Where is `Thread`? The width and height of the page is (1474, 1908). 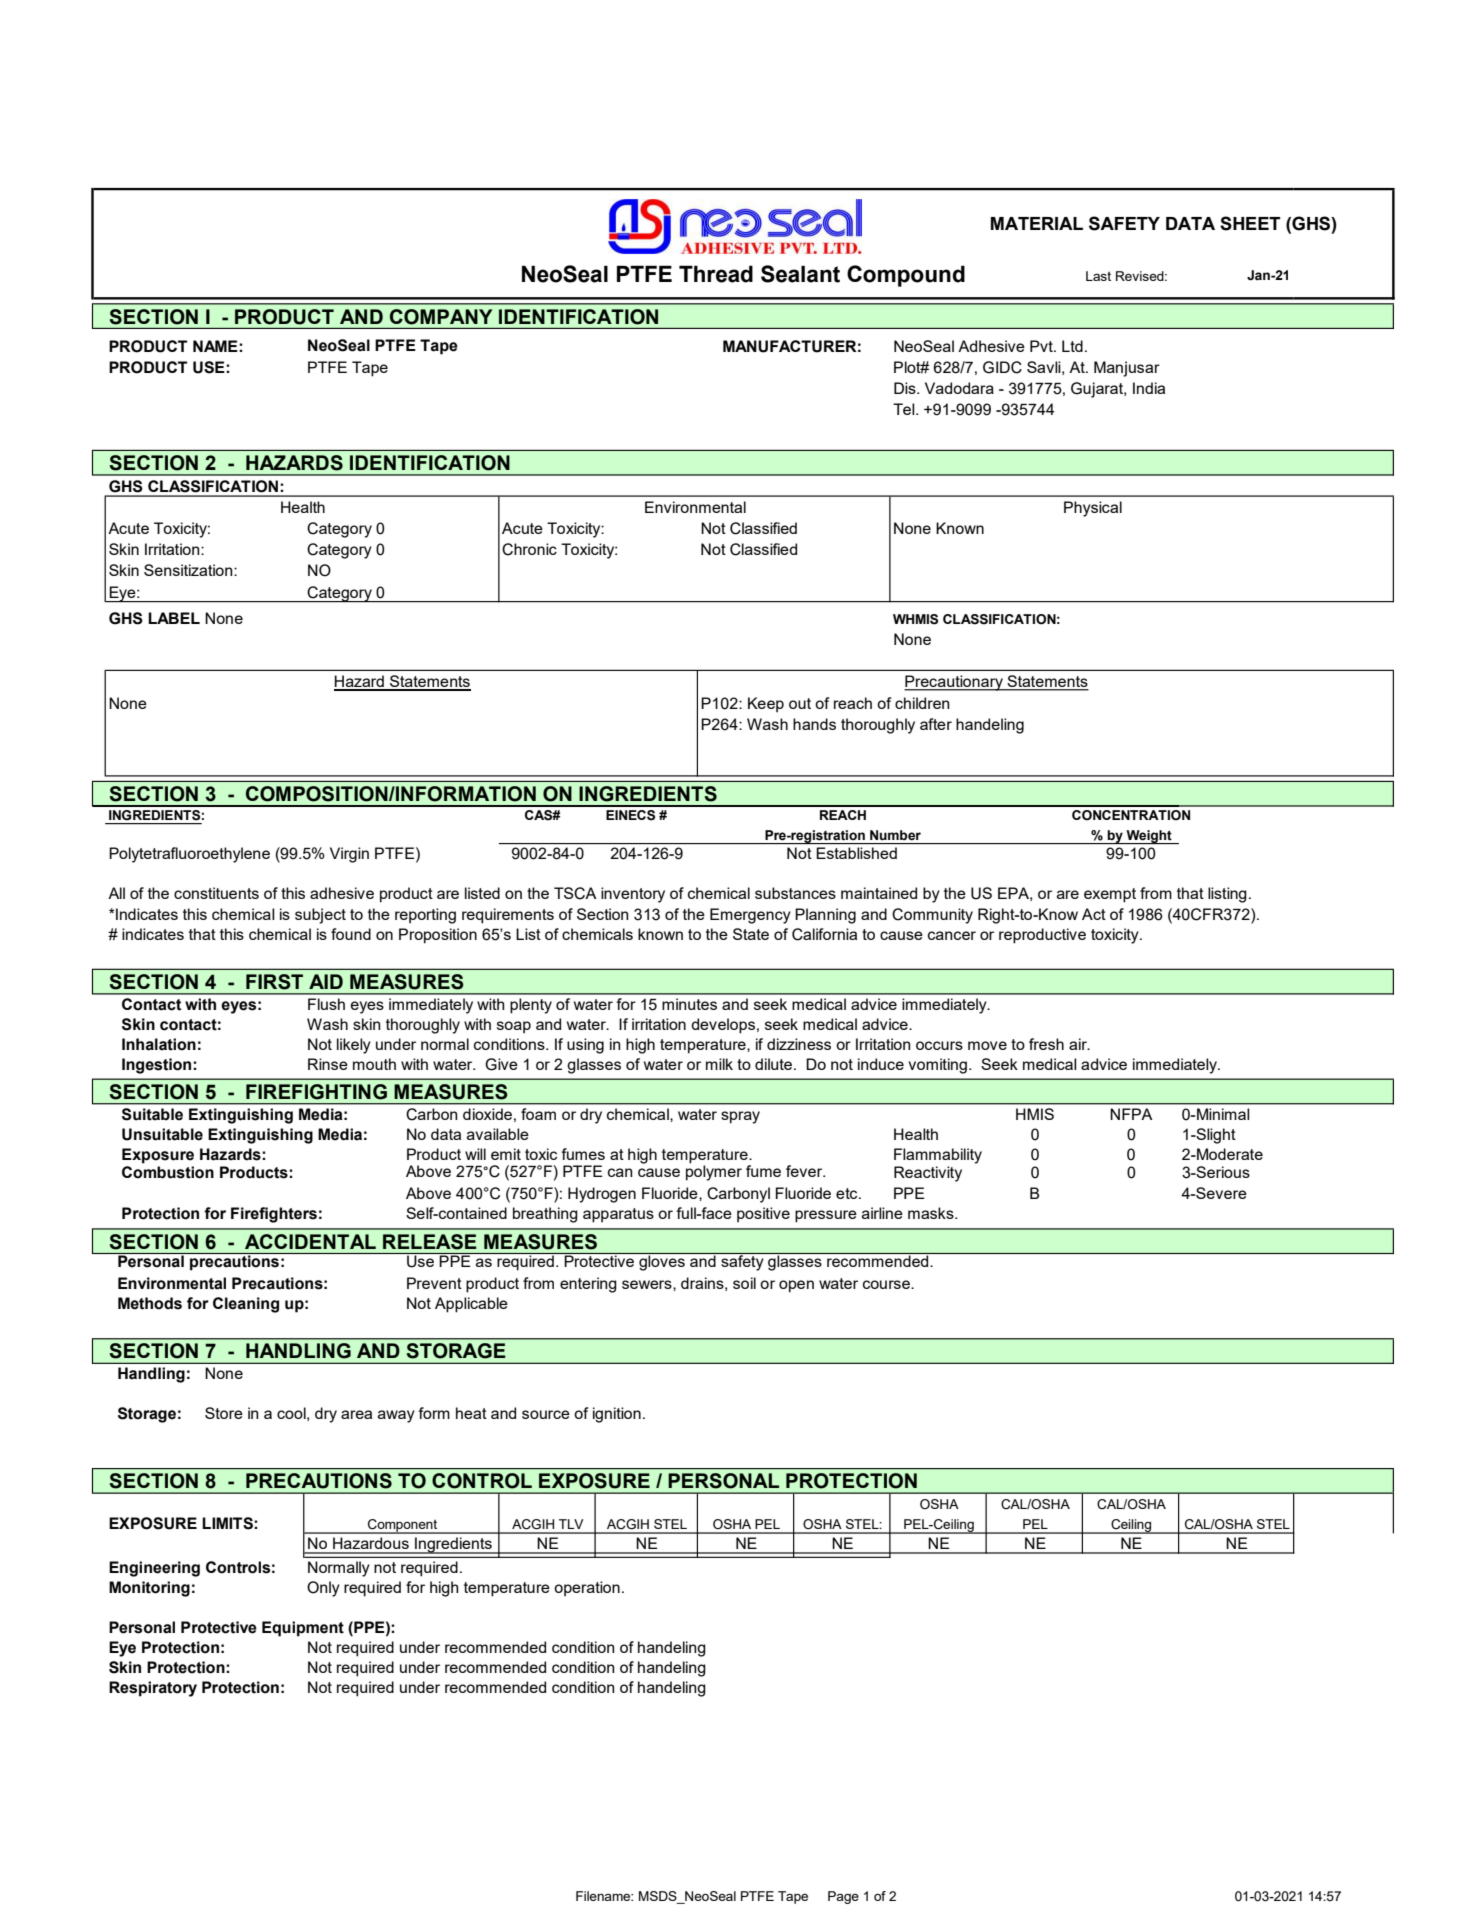
Thread is located at coordinates (716, 274).
